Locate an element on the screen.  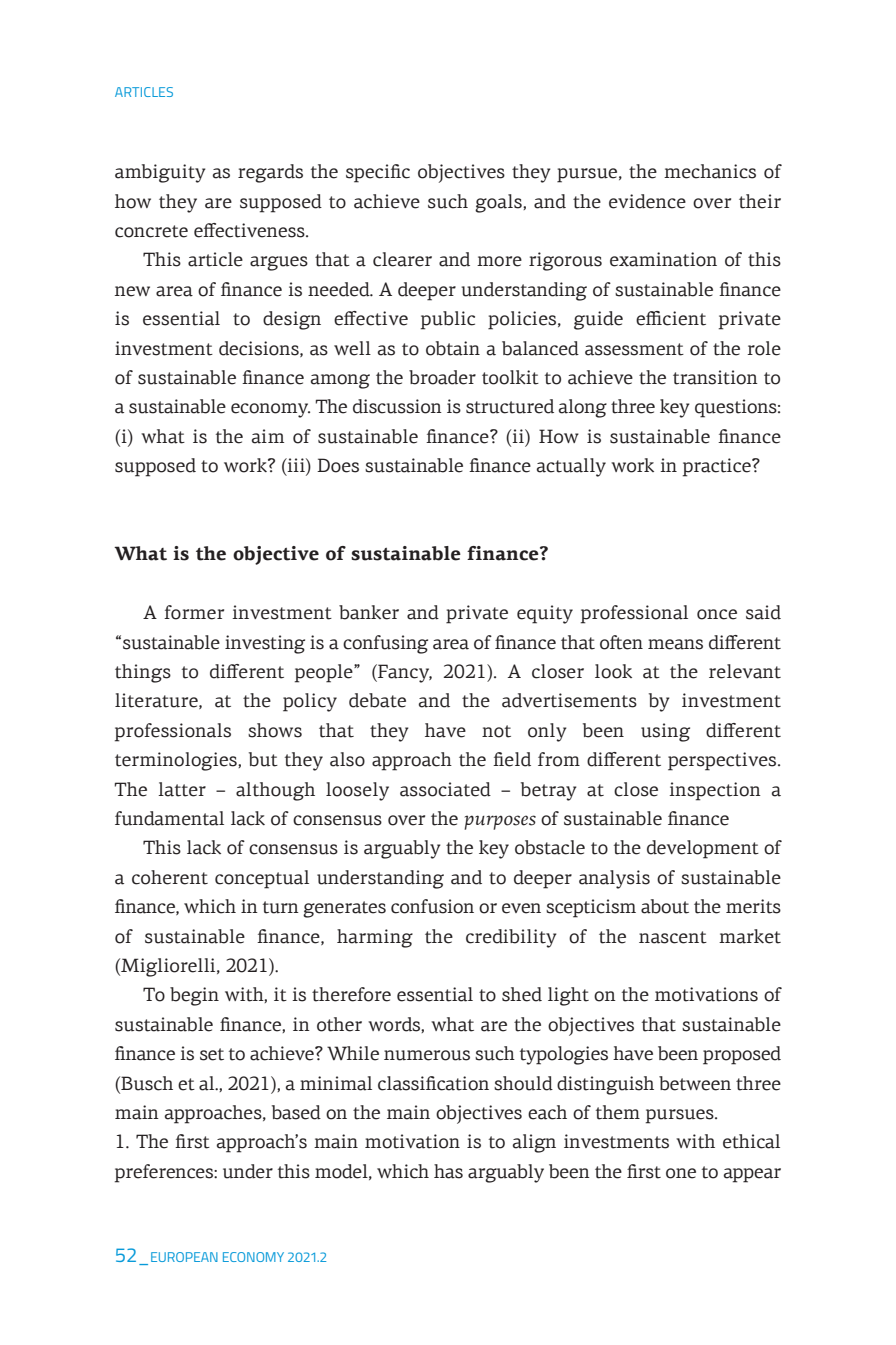
things is located at coordinates (143, 673).
